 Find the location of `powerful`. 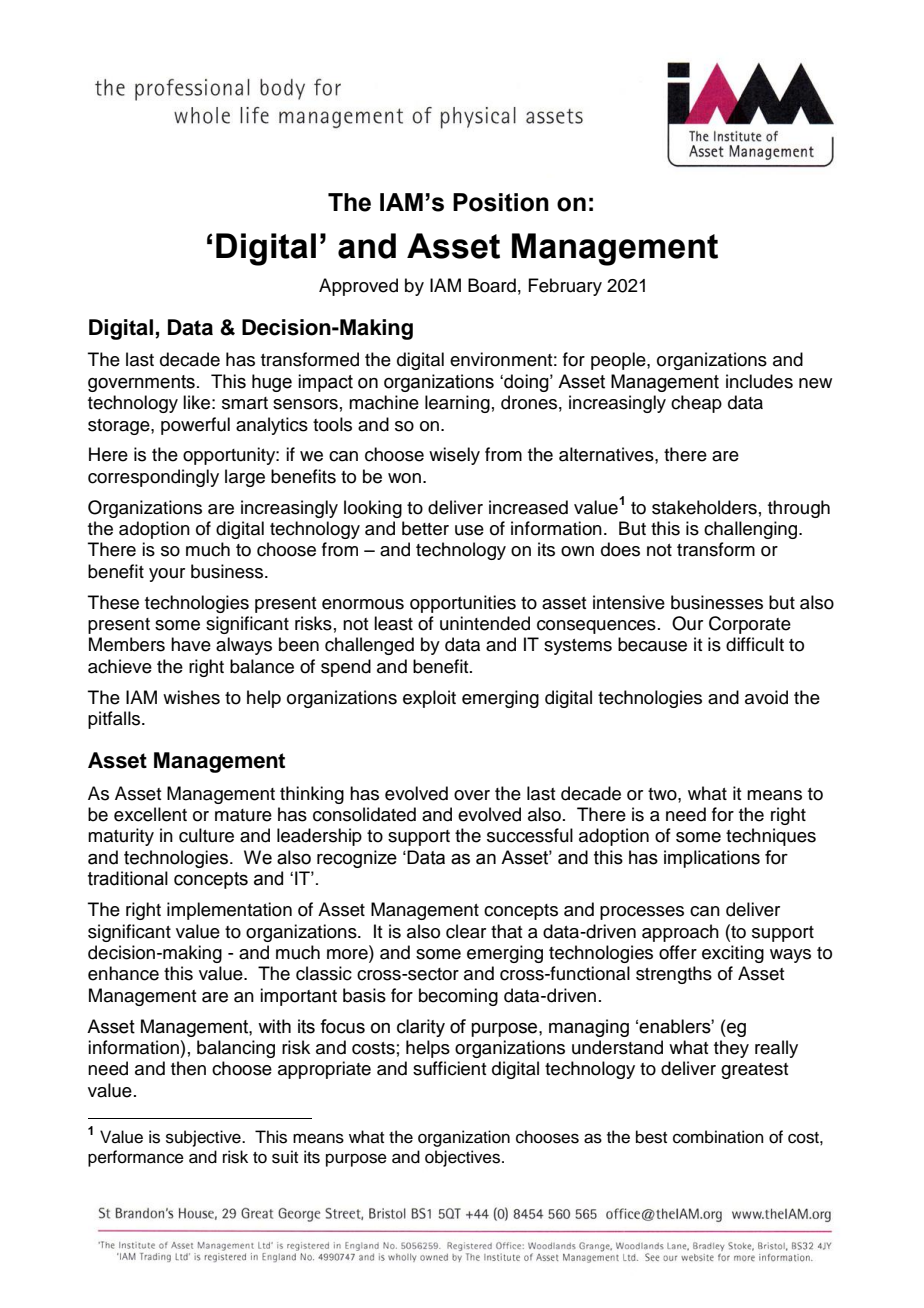

powerful is located at coordinates (195, 426).
